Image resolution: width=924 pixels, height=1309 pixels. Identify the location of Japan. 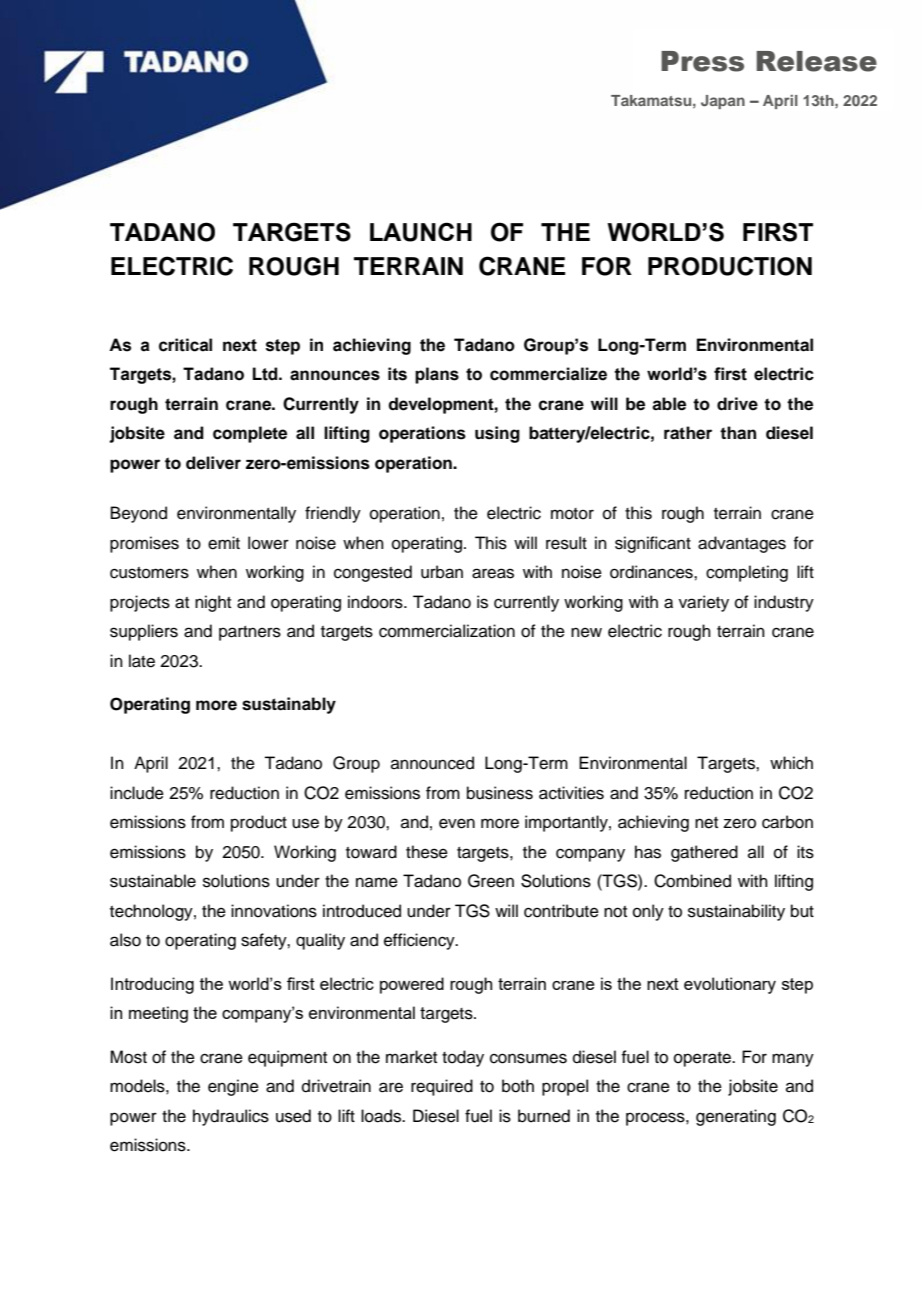
(723, 102).
